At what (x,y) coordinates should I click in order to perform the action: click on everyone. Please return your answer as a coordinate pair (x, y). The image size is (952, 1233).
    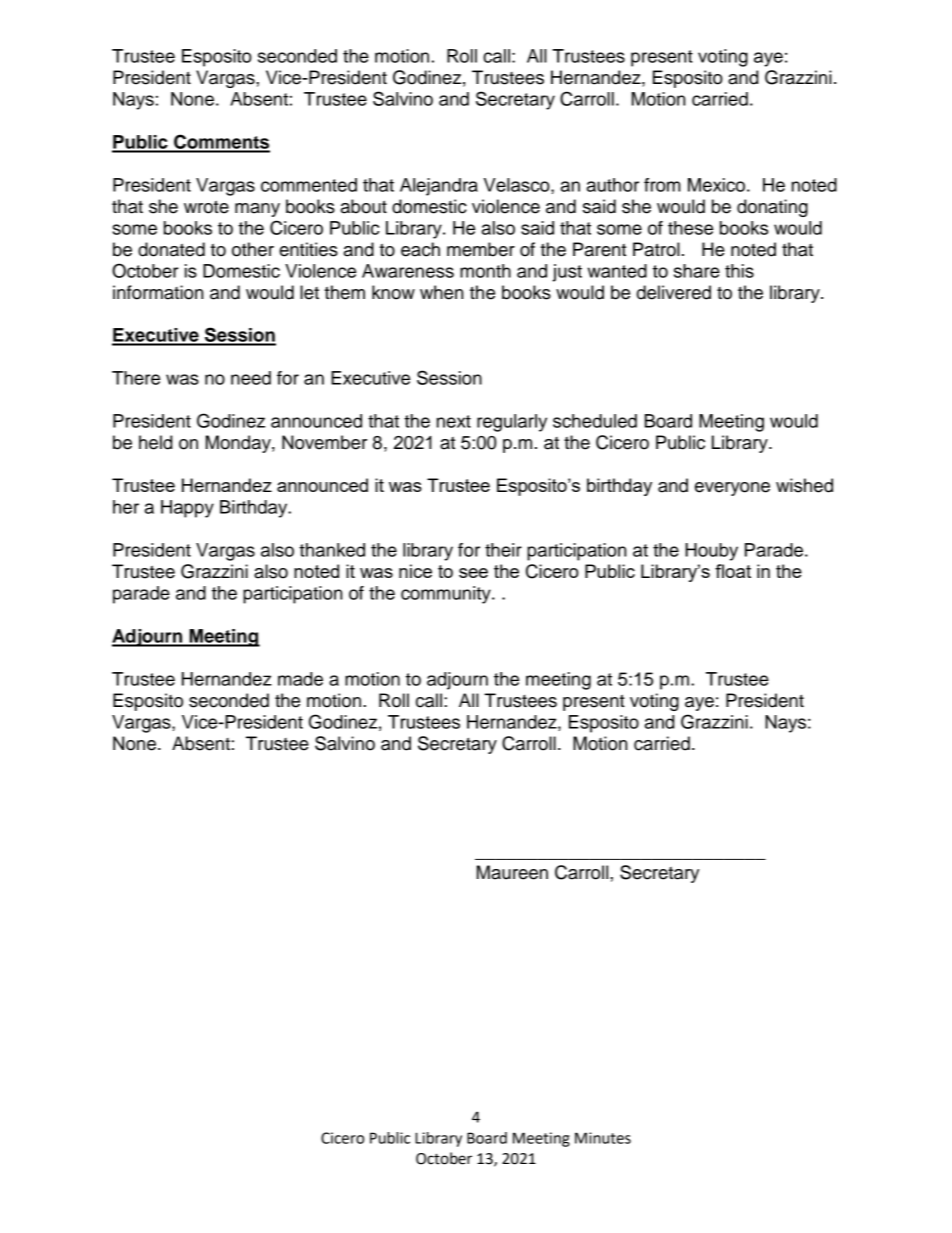
    Looking at the image, I should click on (732, 489).
